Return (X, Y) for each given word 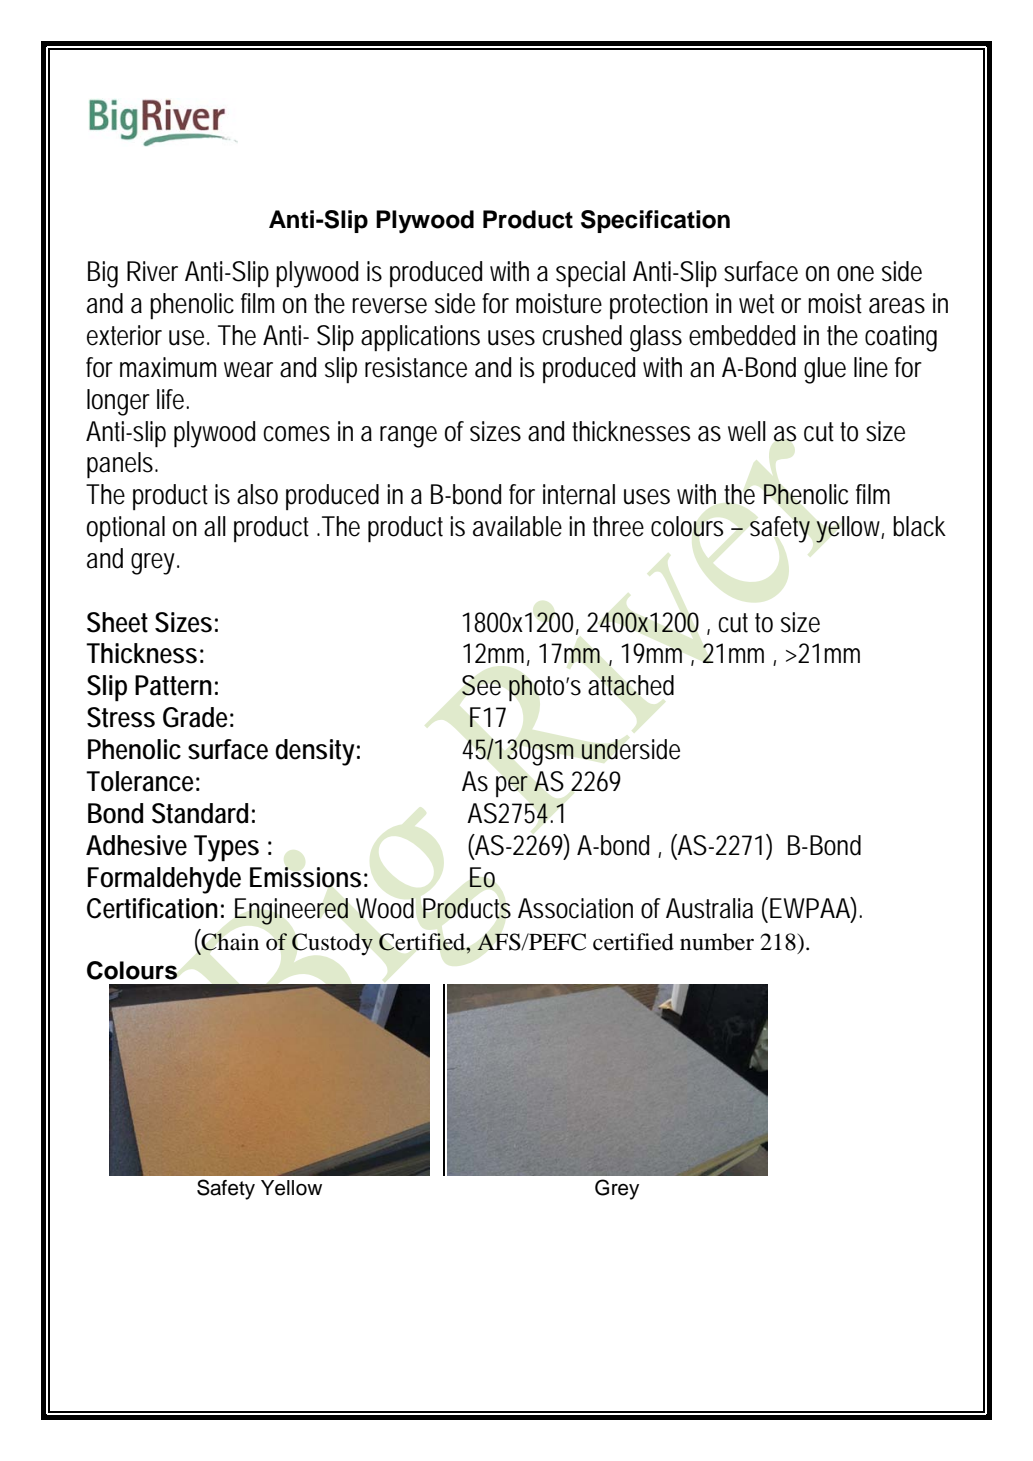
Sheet (117, 622)
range (408, 437)
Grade (195, 717)
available (517, 526)
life (170, 399)
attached (631, 685)
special (590, 274)
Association (575, 908)
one (855, 274)
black (919, 526)
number (717, 942)
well (747, 431)
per (512, 786)
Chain (229, 942)
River (152, 271)
